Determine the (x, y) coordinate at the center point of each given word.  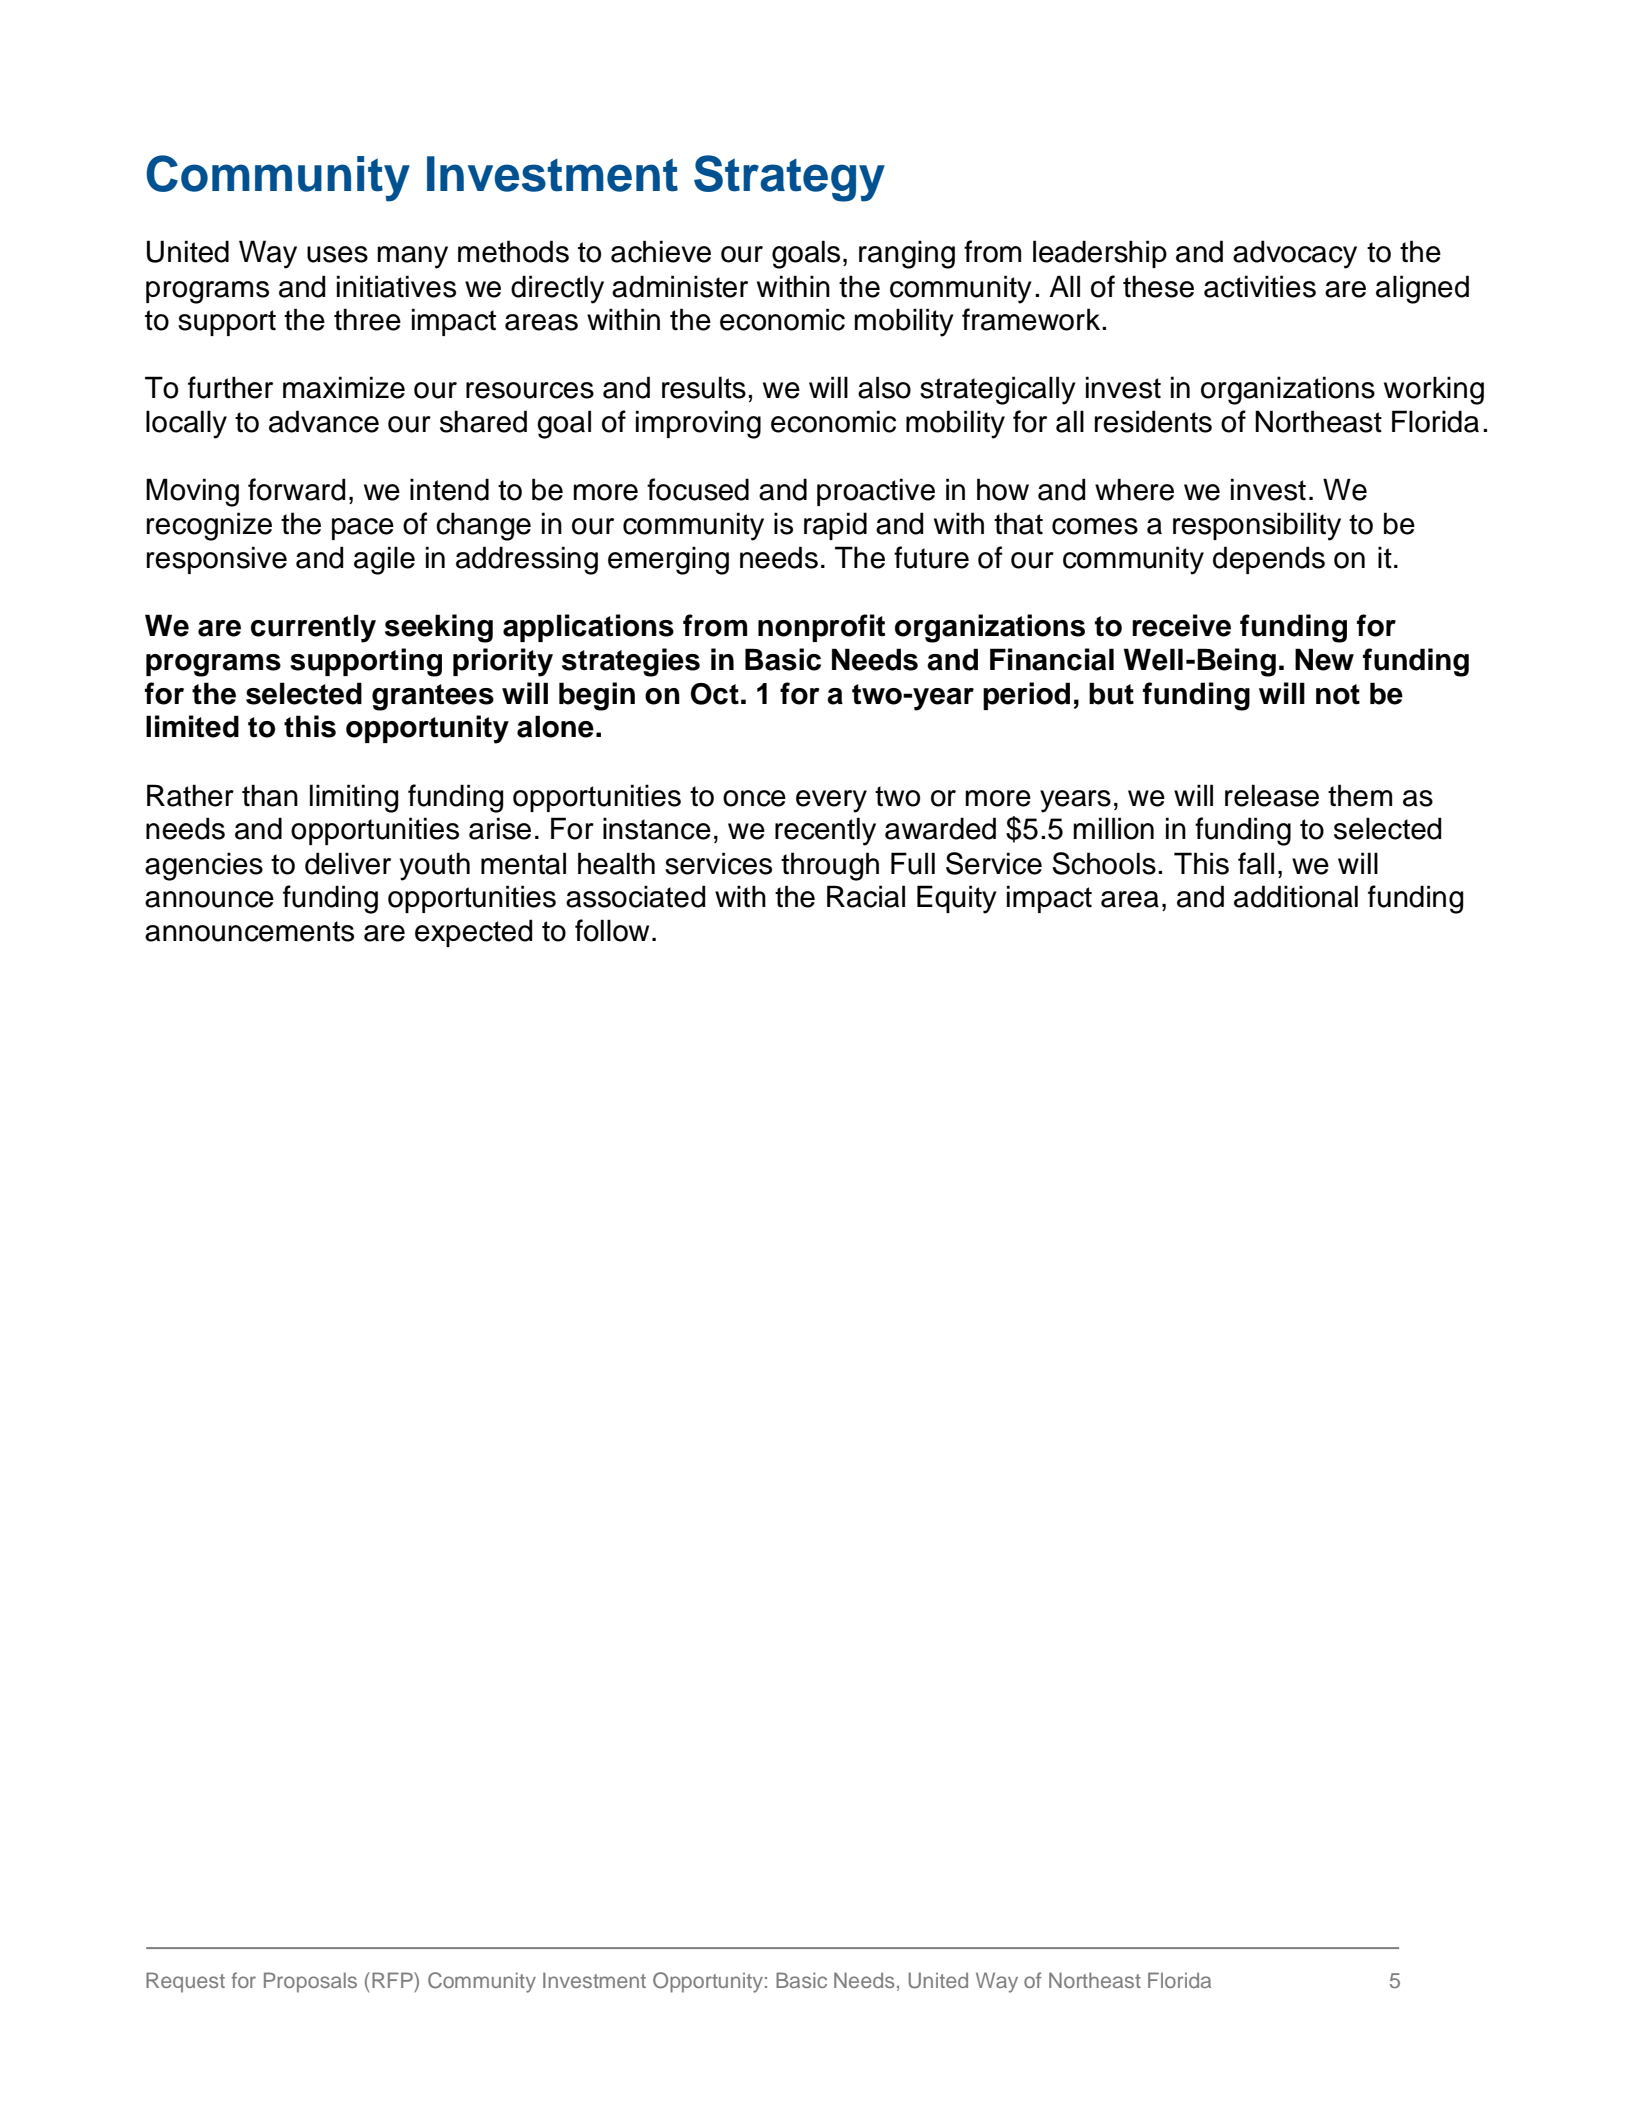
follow (612, 930)
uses (337, 254)
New (1324, 659)
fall (1256, 863)
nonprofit (821, 628)
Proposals (310, 1982)
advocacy (1295, 254)
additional (1296, 896)
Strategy (789, 178)
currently (313, 628)
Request (185, 1982)
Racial (866, 896)
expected (473, 933)
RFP (393, 1980)
